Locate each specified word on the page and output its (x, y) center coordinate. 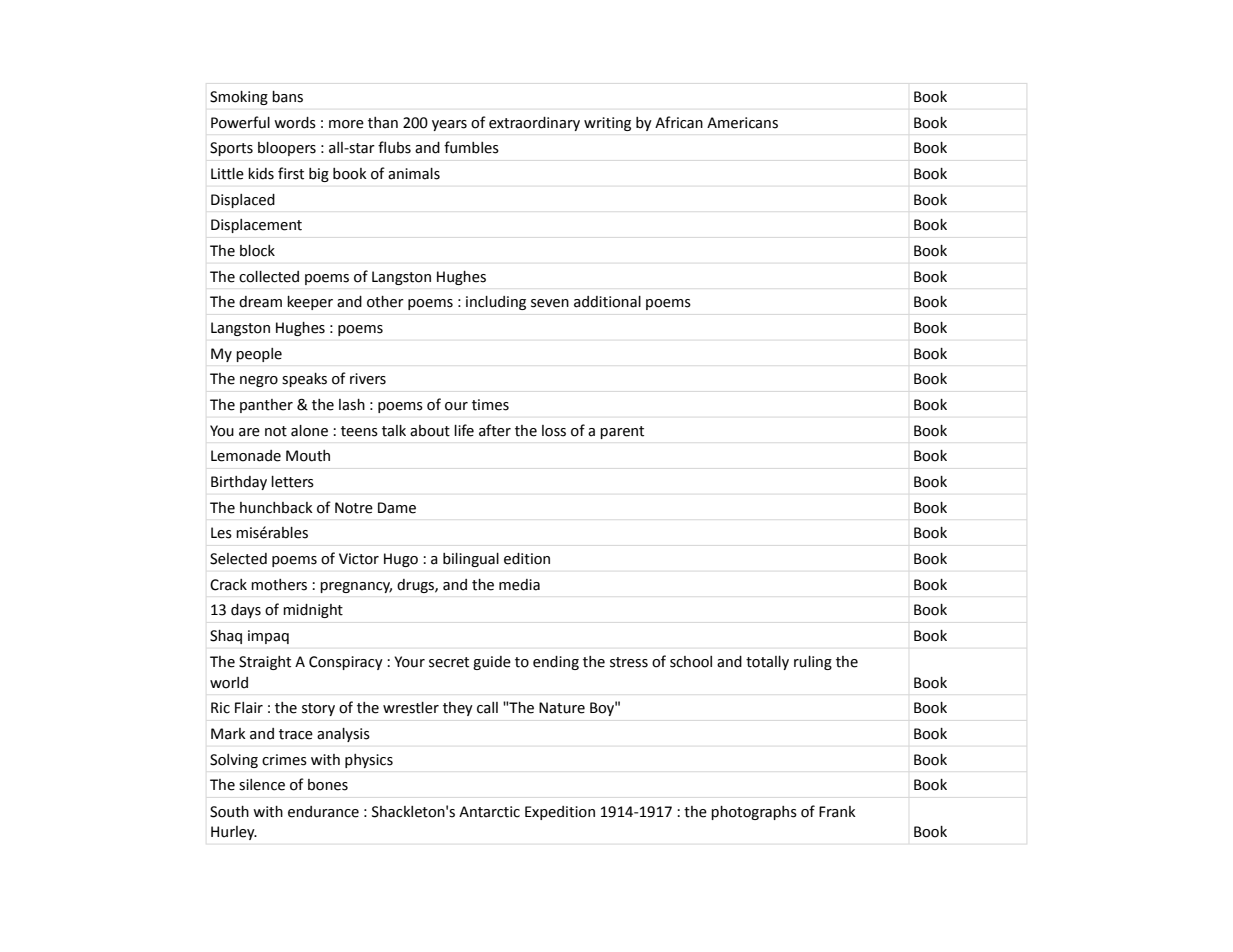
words (295, 123)
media (519, 585)
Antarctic (489, 812)
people (259, 355)
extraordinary (534, 124)
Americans (742, 123)
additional (607, 302)
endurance (323, 812)
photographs (754, 813)
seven (550, 303)
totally (767, 663)
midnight (313, 611)
